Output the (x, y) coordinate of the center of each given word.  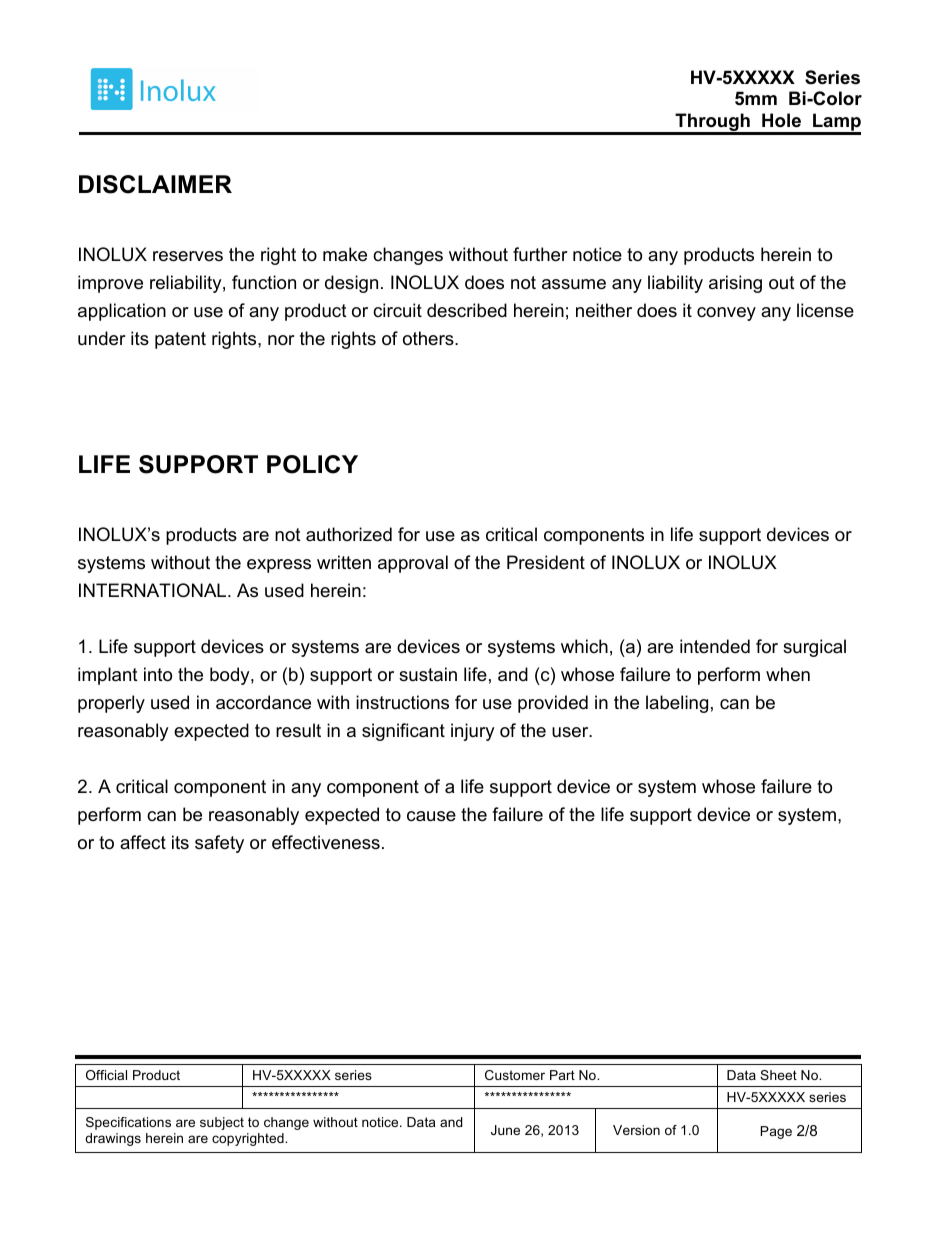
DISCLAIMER (155, 184)
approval (413, 564)
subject (222, 1123)
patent (180, 340)
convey (726, 314)
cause (431, 816)
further (540, 254)
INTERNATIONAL (154, 590)
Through (712, 123)
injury (473, 732)
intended (715, 646)
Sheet (778, 1075)
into (158, 674)
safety (219, 844)
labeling (677, 704)
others (429, 338)
